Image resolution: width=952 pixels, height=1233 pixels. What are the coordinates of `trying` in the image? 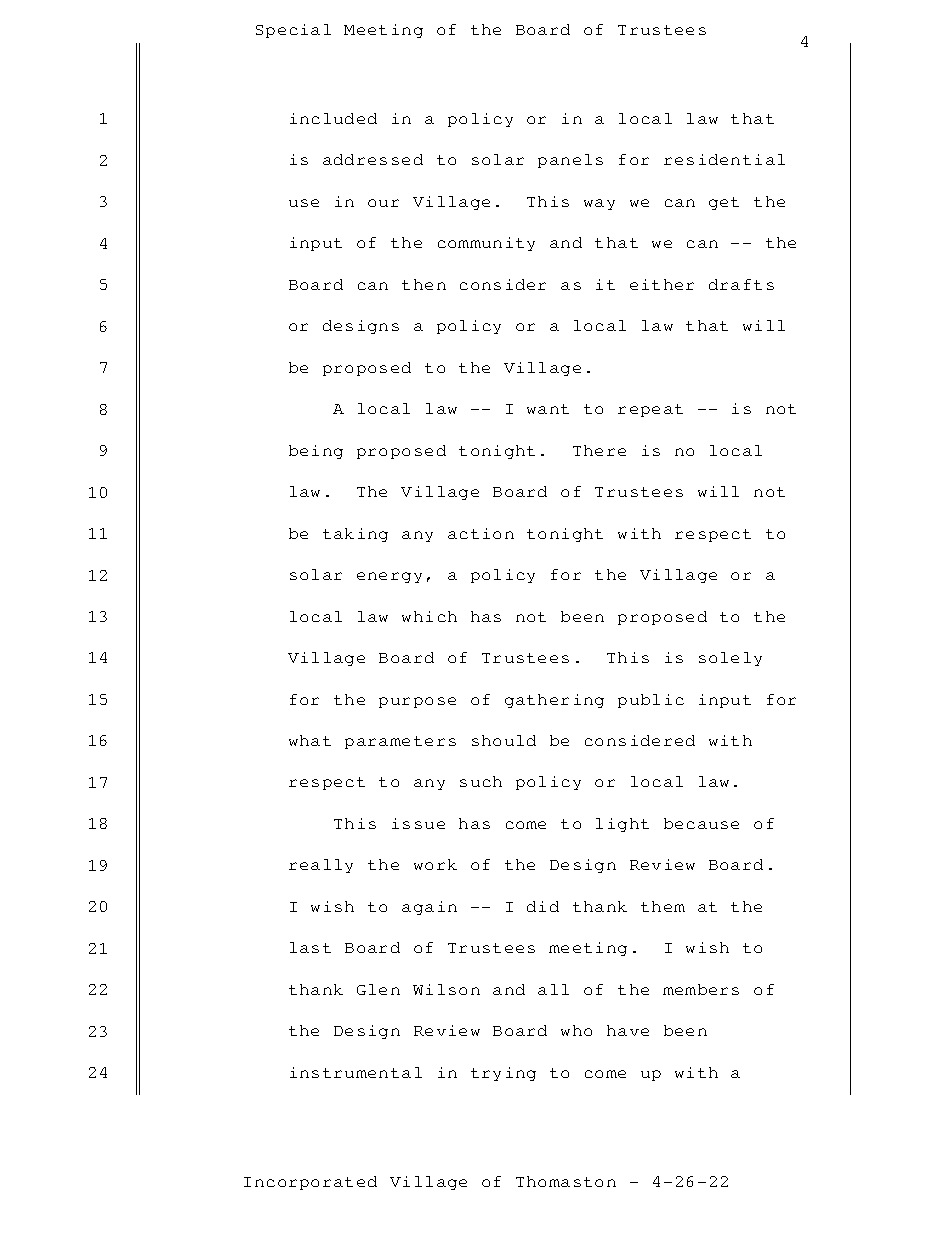 It's located at (503, 1074).
